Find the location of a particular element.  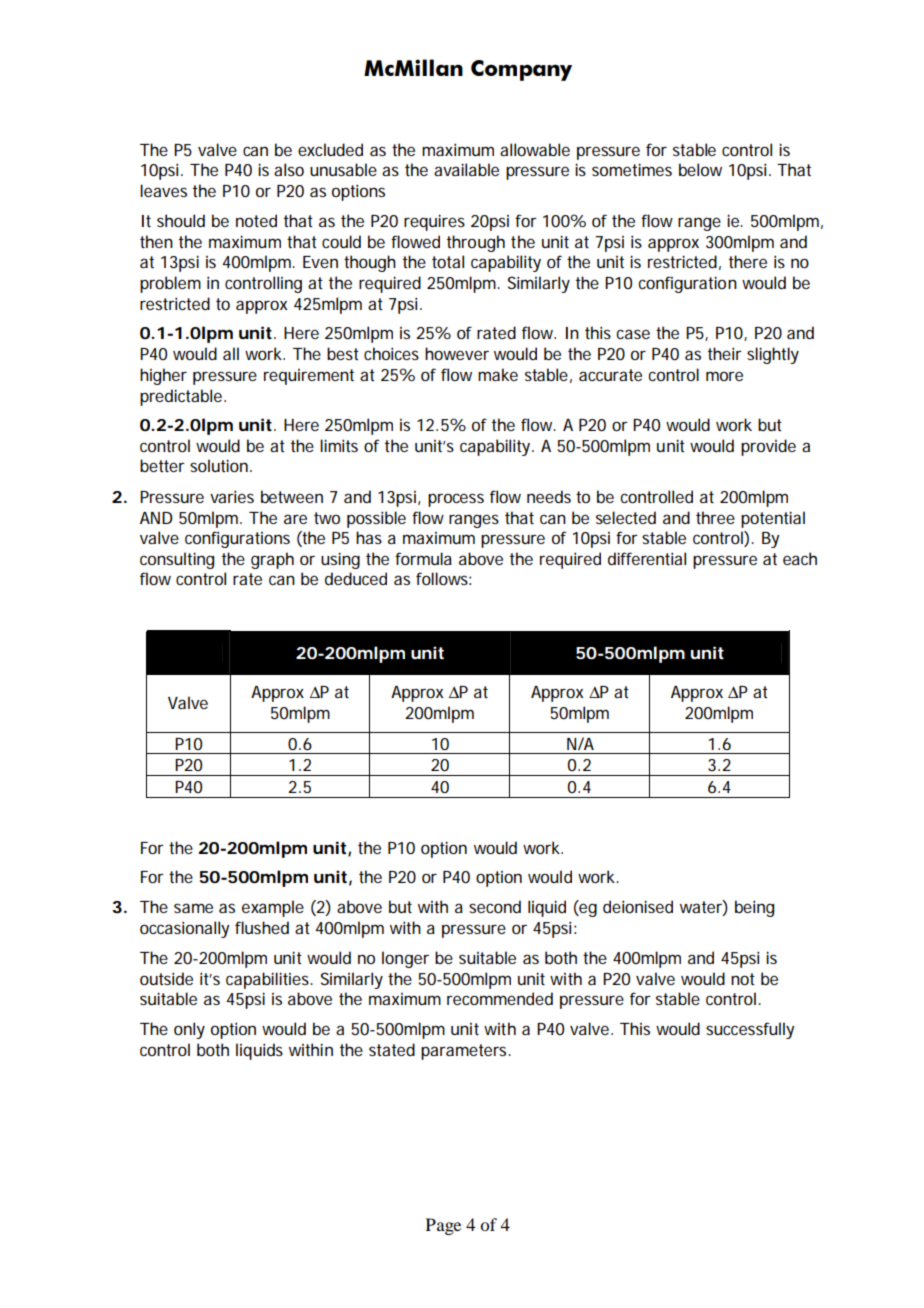

flushed is located at coordinates (262, 927).
